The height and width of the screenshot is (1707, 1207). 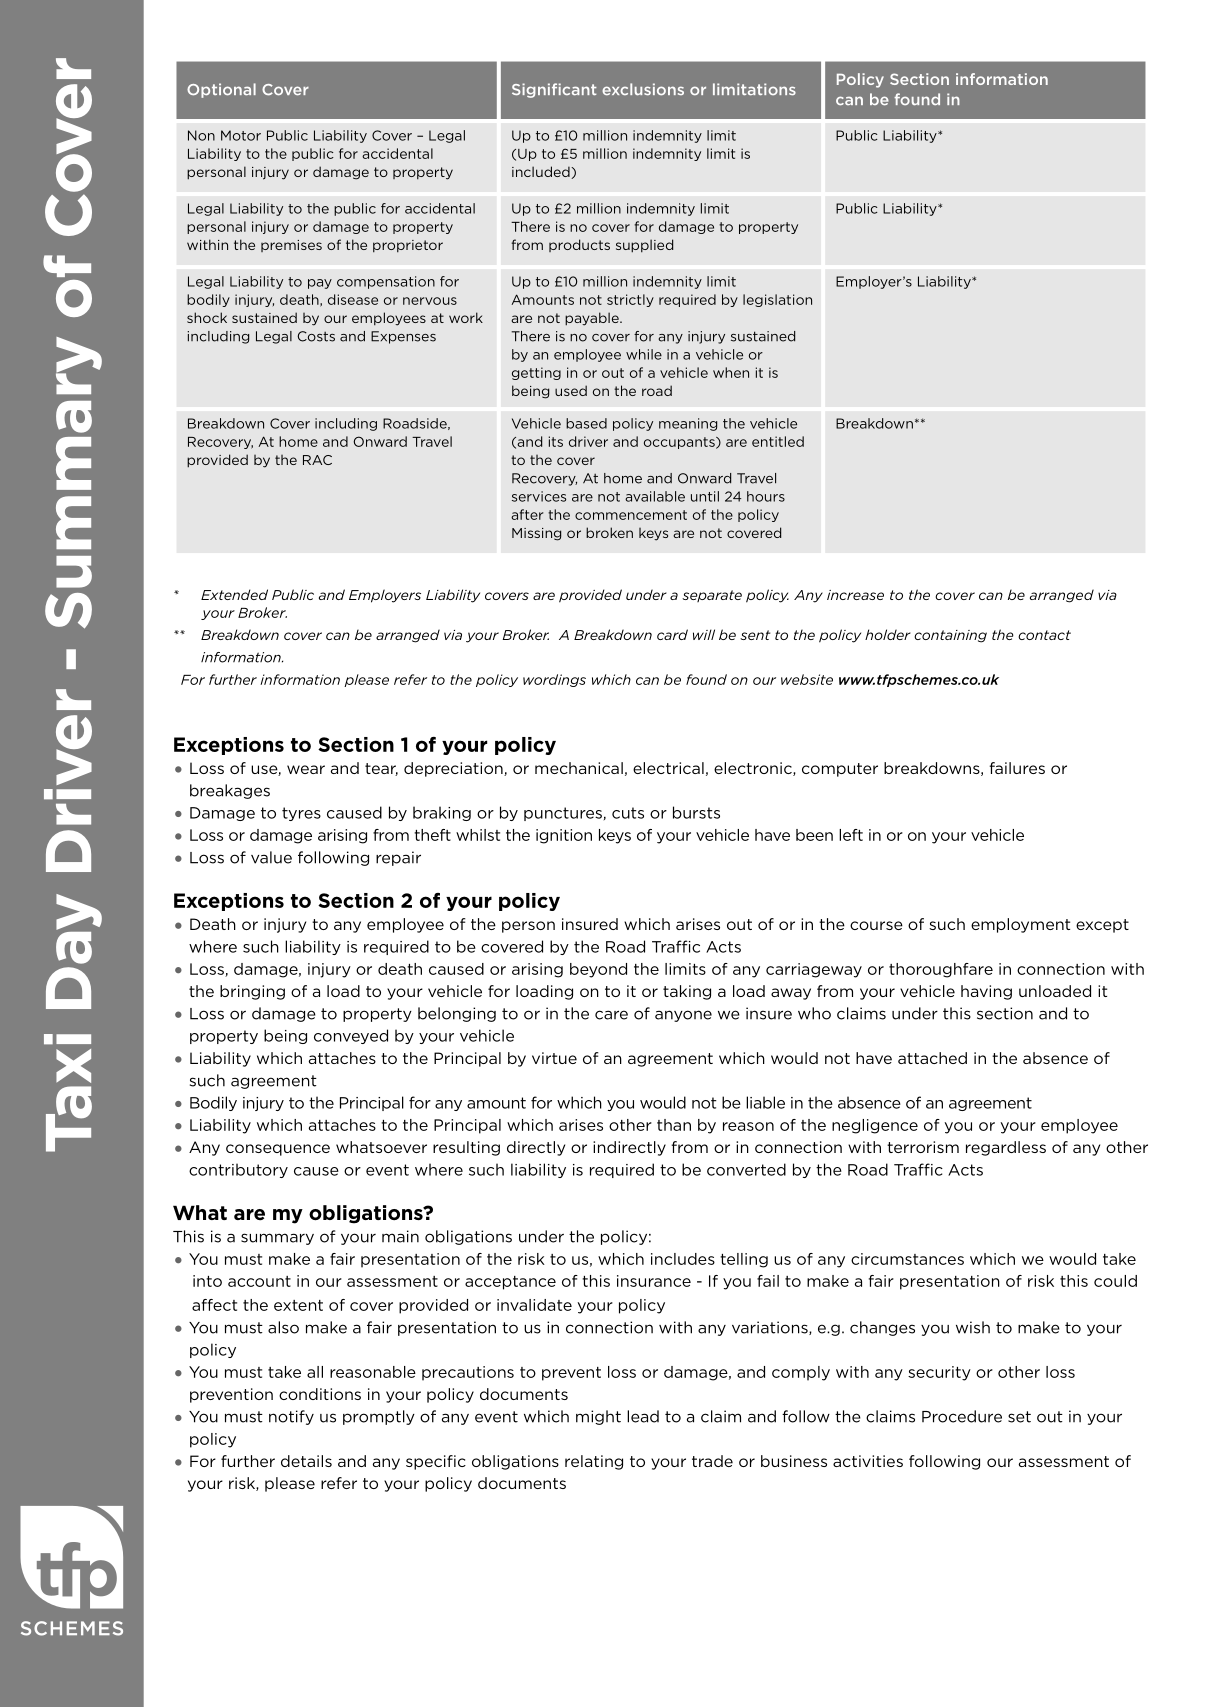 What do you see at coordinates (777, 300) in the screenshot?
I see `legislation` at bounding box center [777, 300].
